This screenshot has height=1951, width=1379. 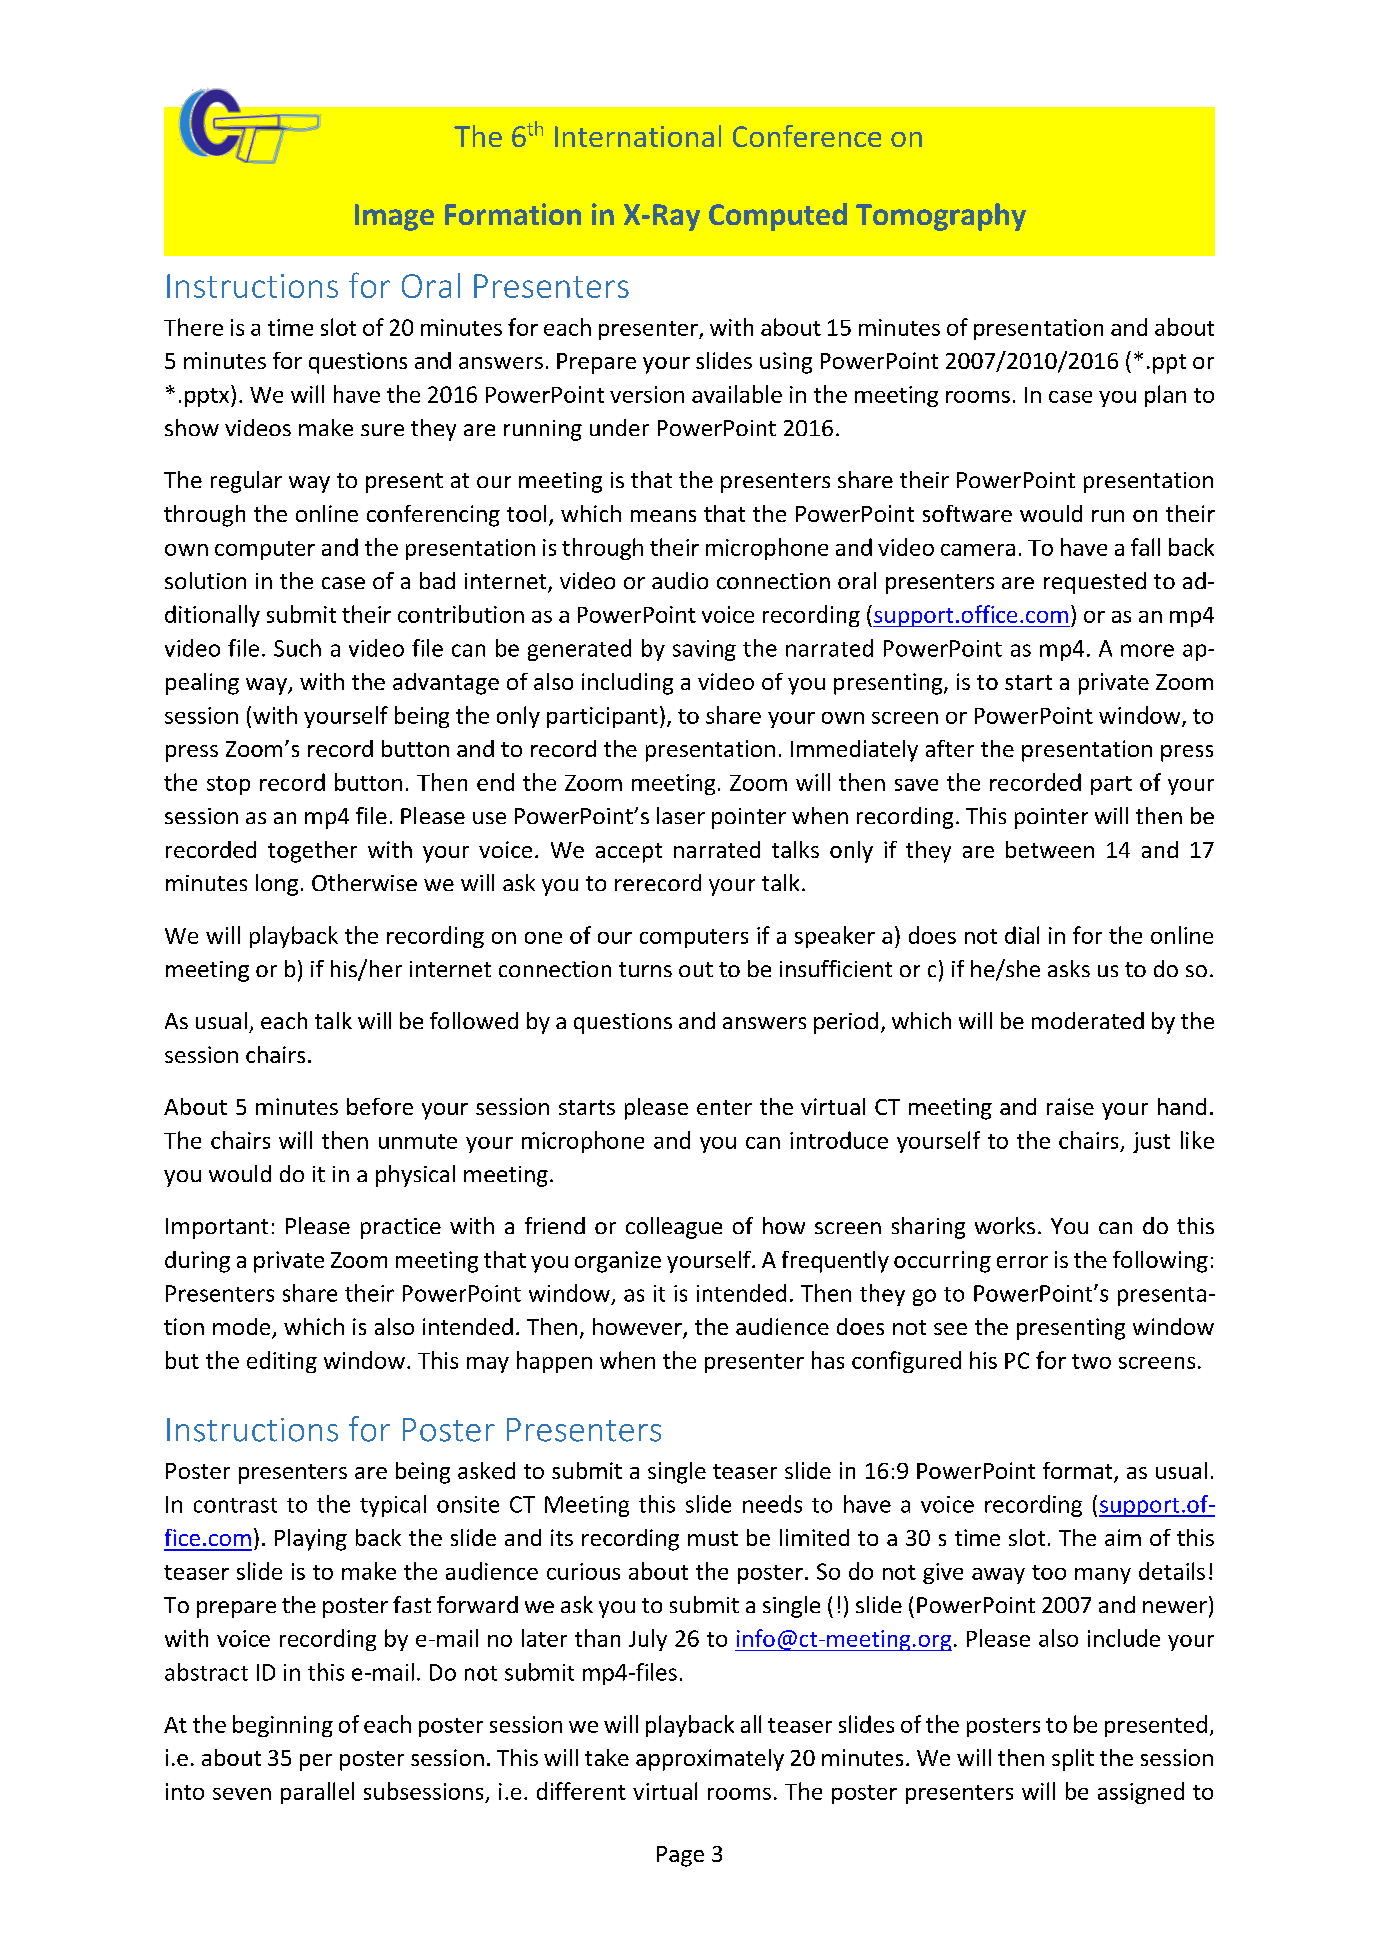 I want to click on asks, so click(x=1069, y=968).
